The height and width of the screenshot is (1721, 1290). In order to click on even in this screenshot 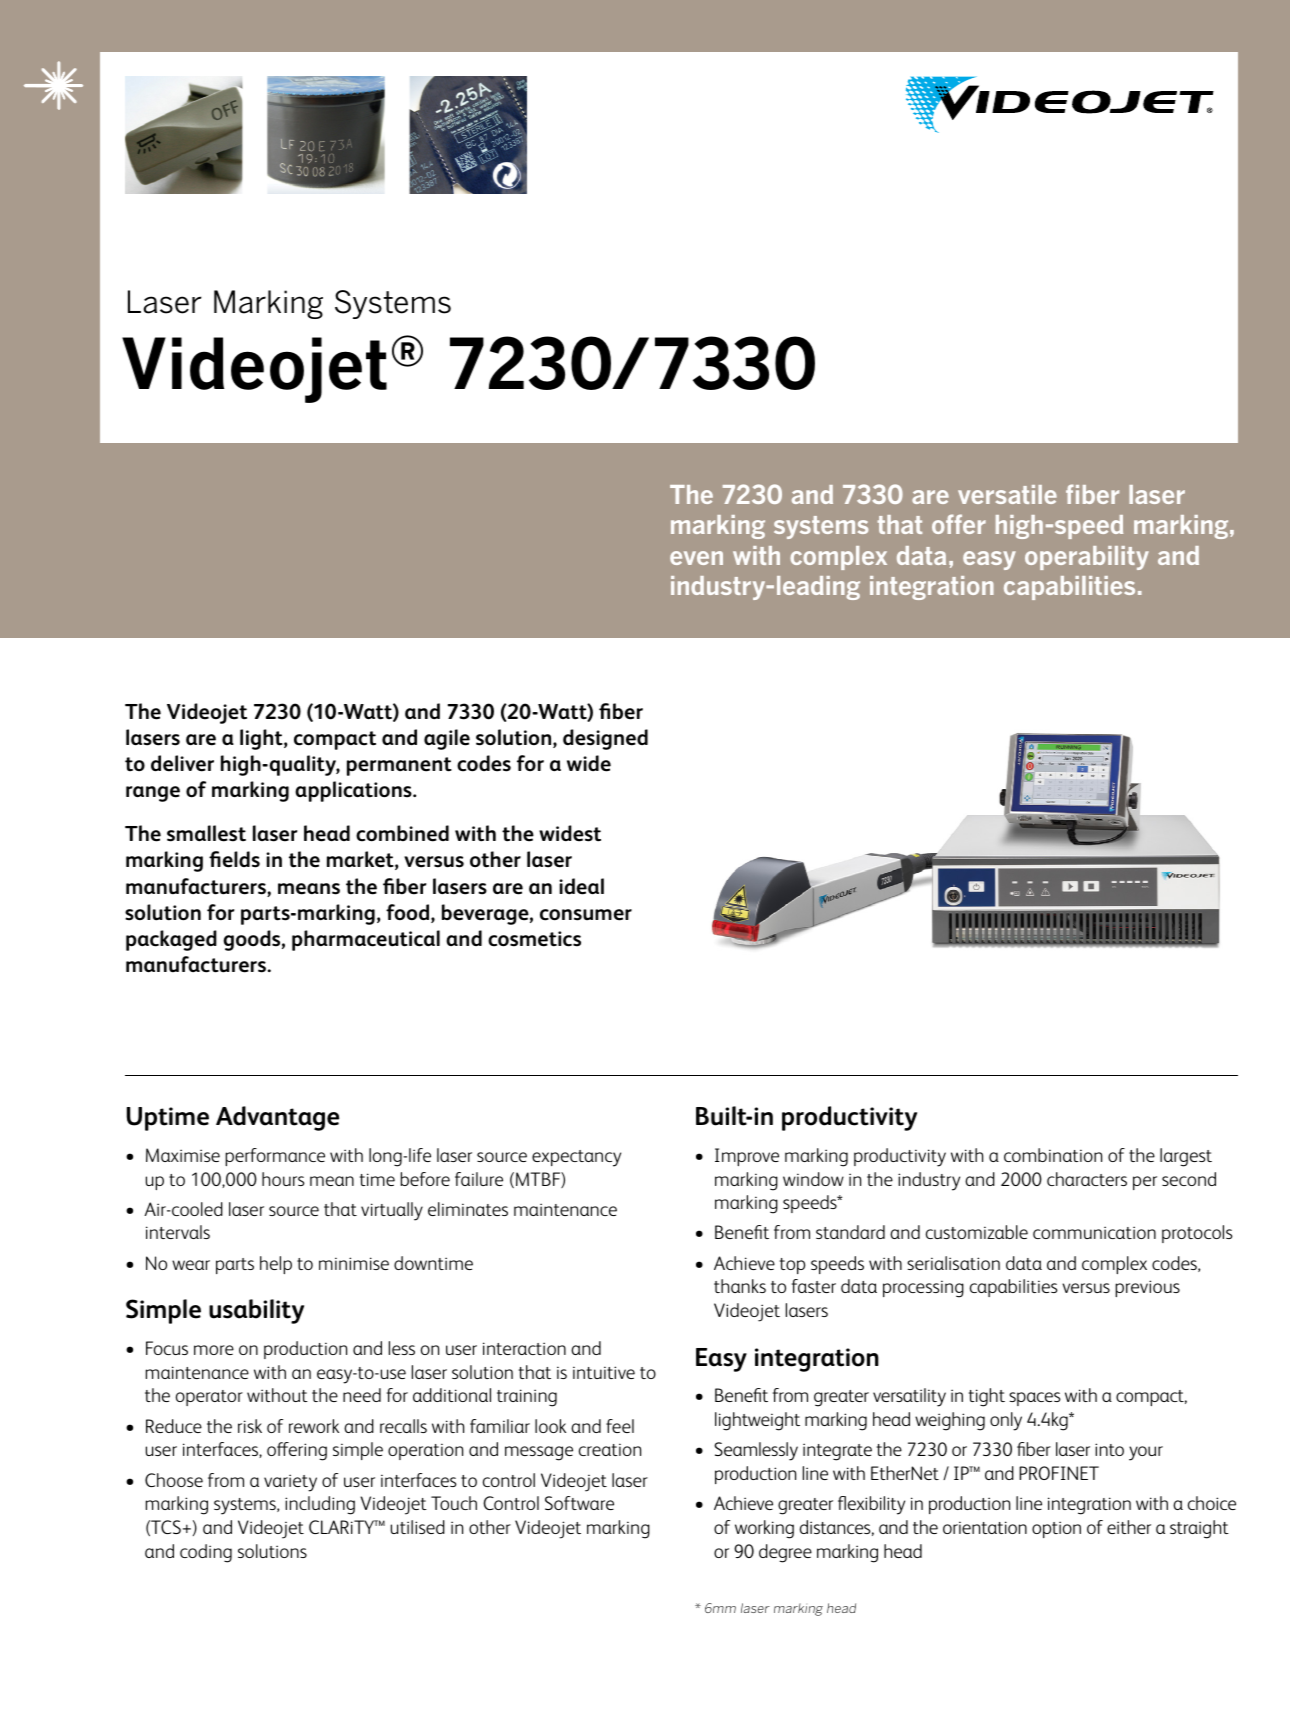, I will do `click(696, 558)`.
